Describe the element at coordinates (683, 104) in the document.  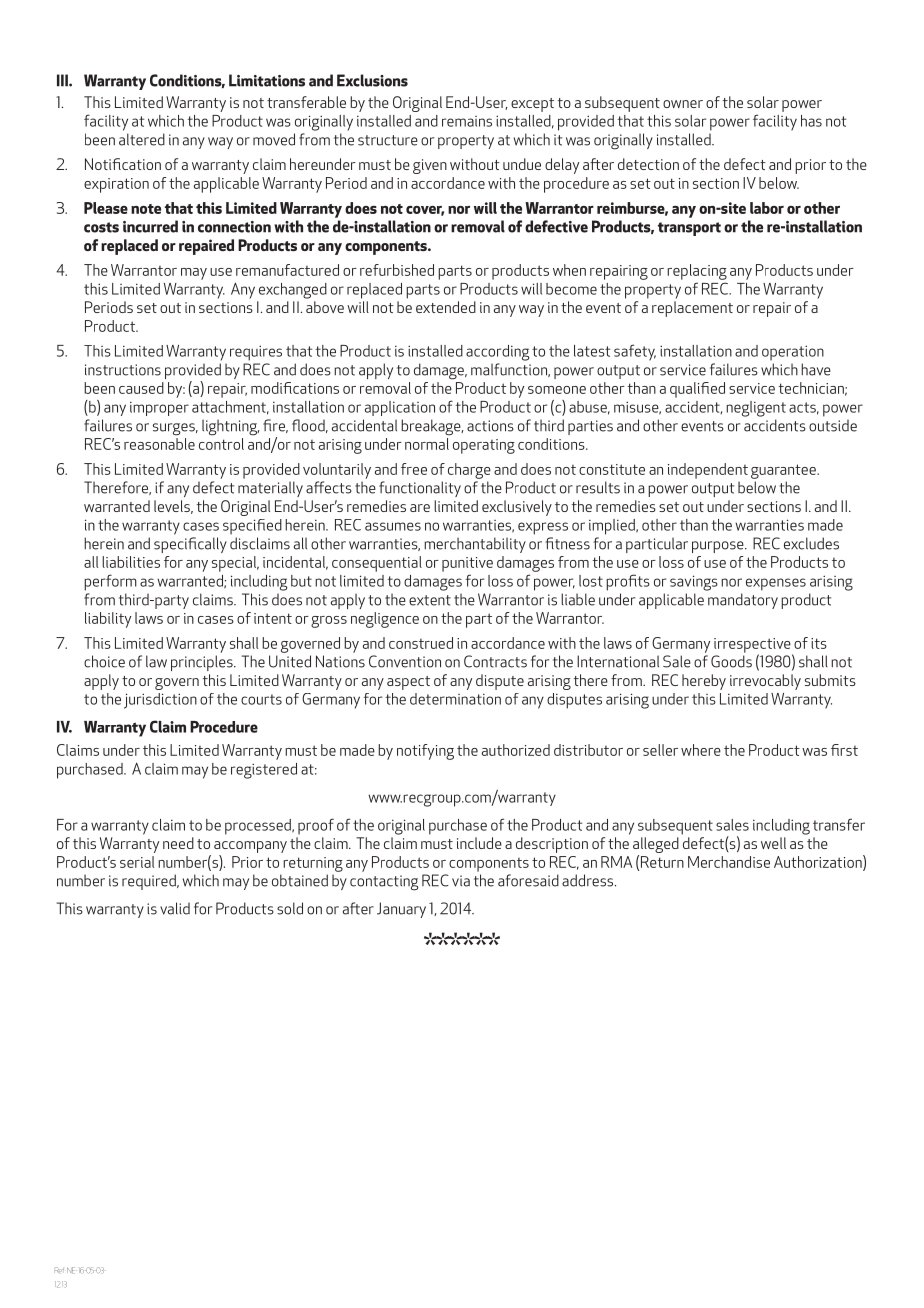
I see `owner` at that location.
